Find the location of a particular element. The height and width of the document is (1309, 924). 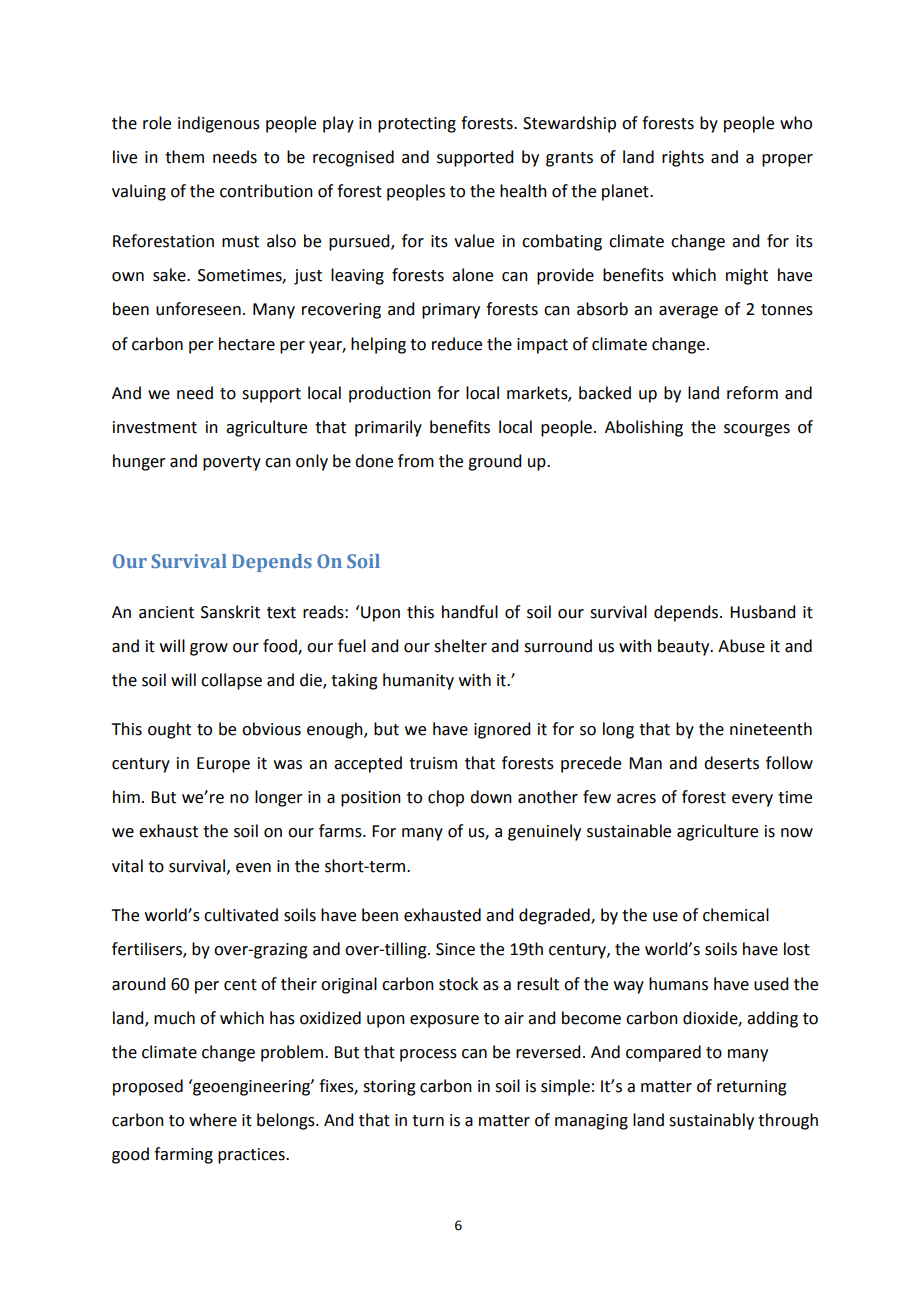

grow is located at coordinates (209, 649).
